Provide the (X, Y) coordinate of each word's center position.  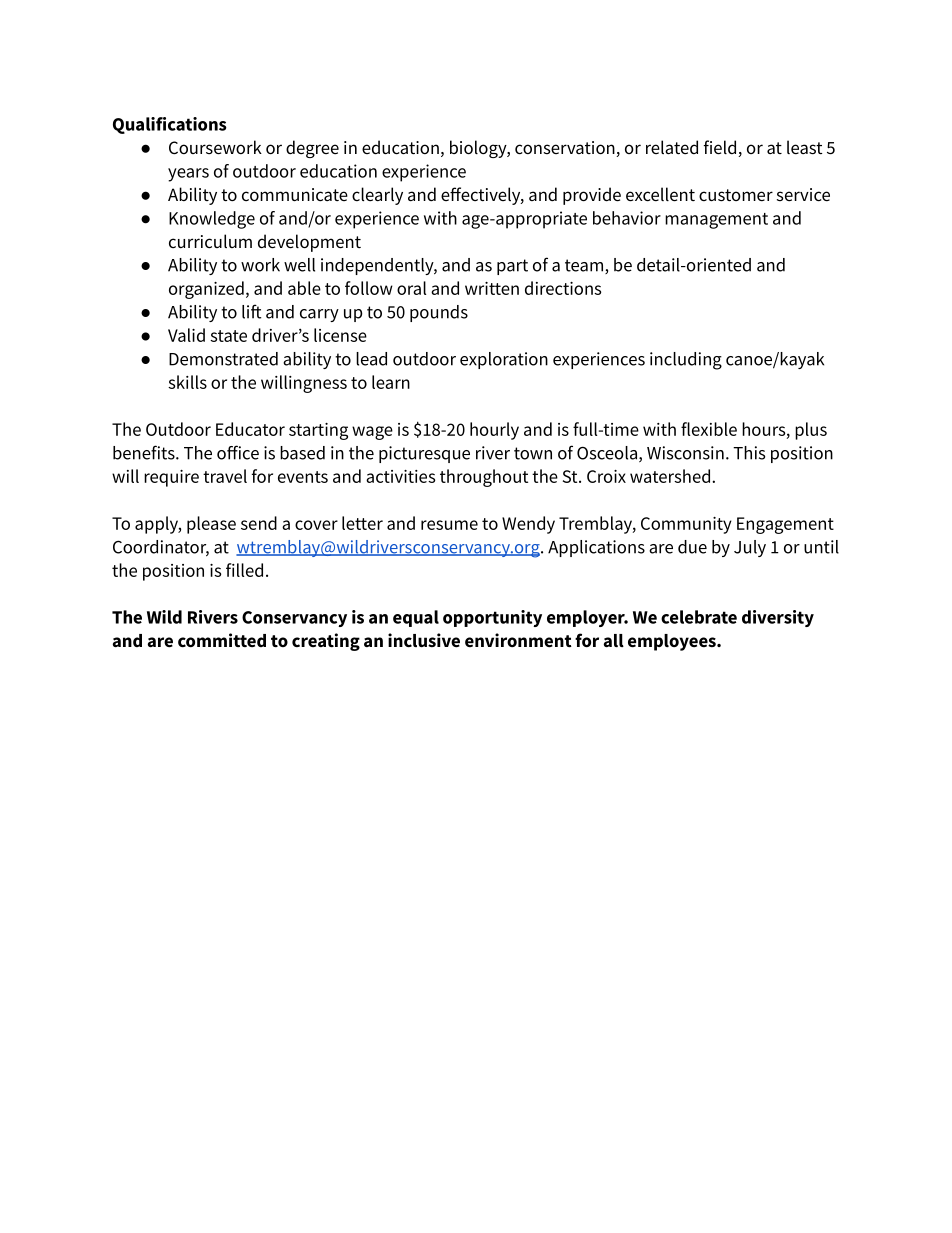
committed (222, 640)
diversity (778, 618)
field (721, 148)
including (686, 361)
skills (187, 382)
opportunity (492, 618)
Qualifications (170, 125)
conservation (566, 149)
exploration (504, 360)
